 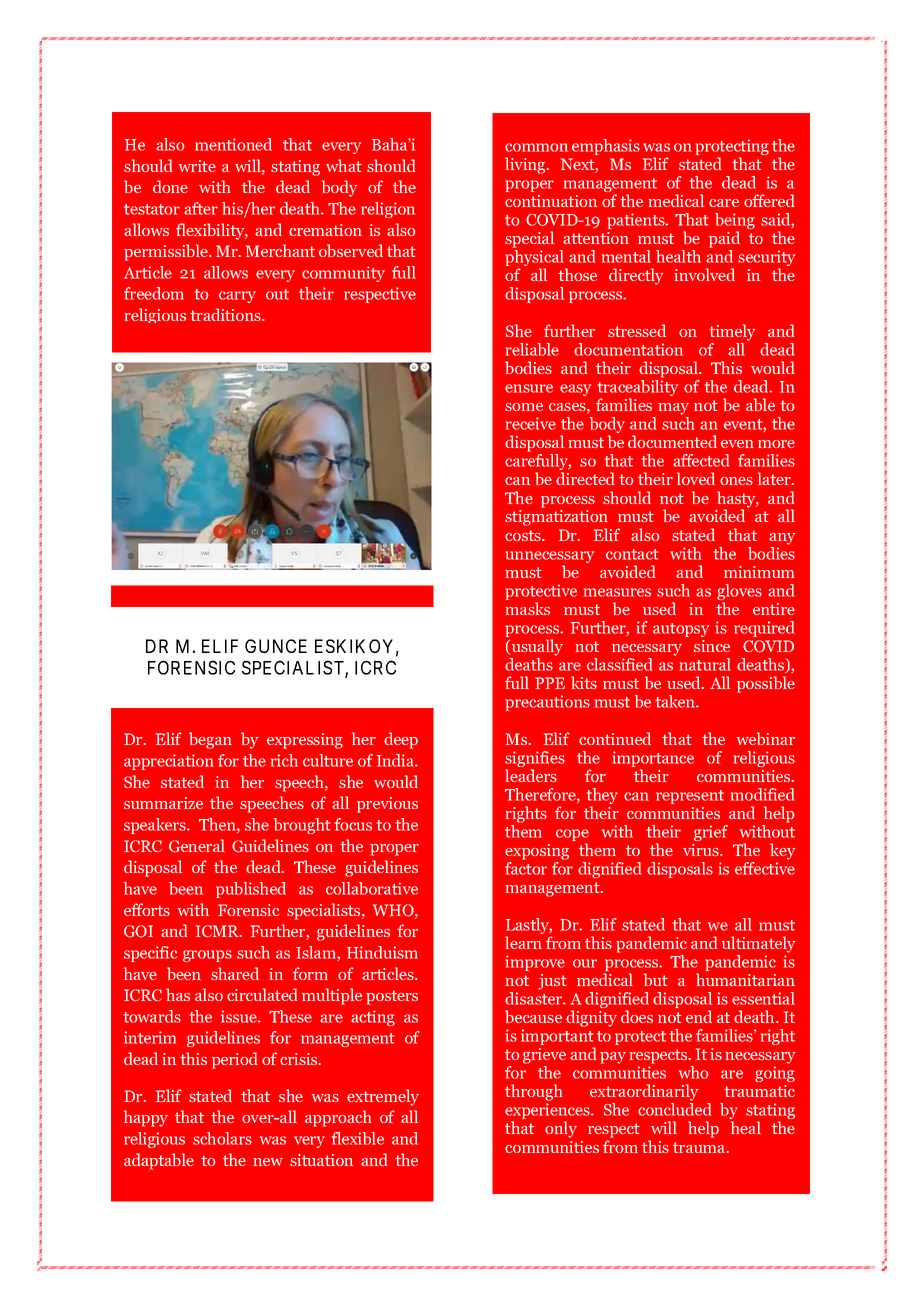 I want to click on ultimately, so click(x=758, y=944).
